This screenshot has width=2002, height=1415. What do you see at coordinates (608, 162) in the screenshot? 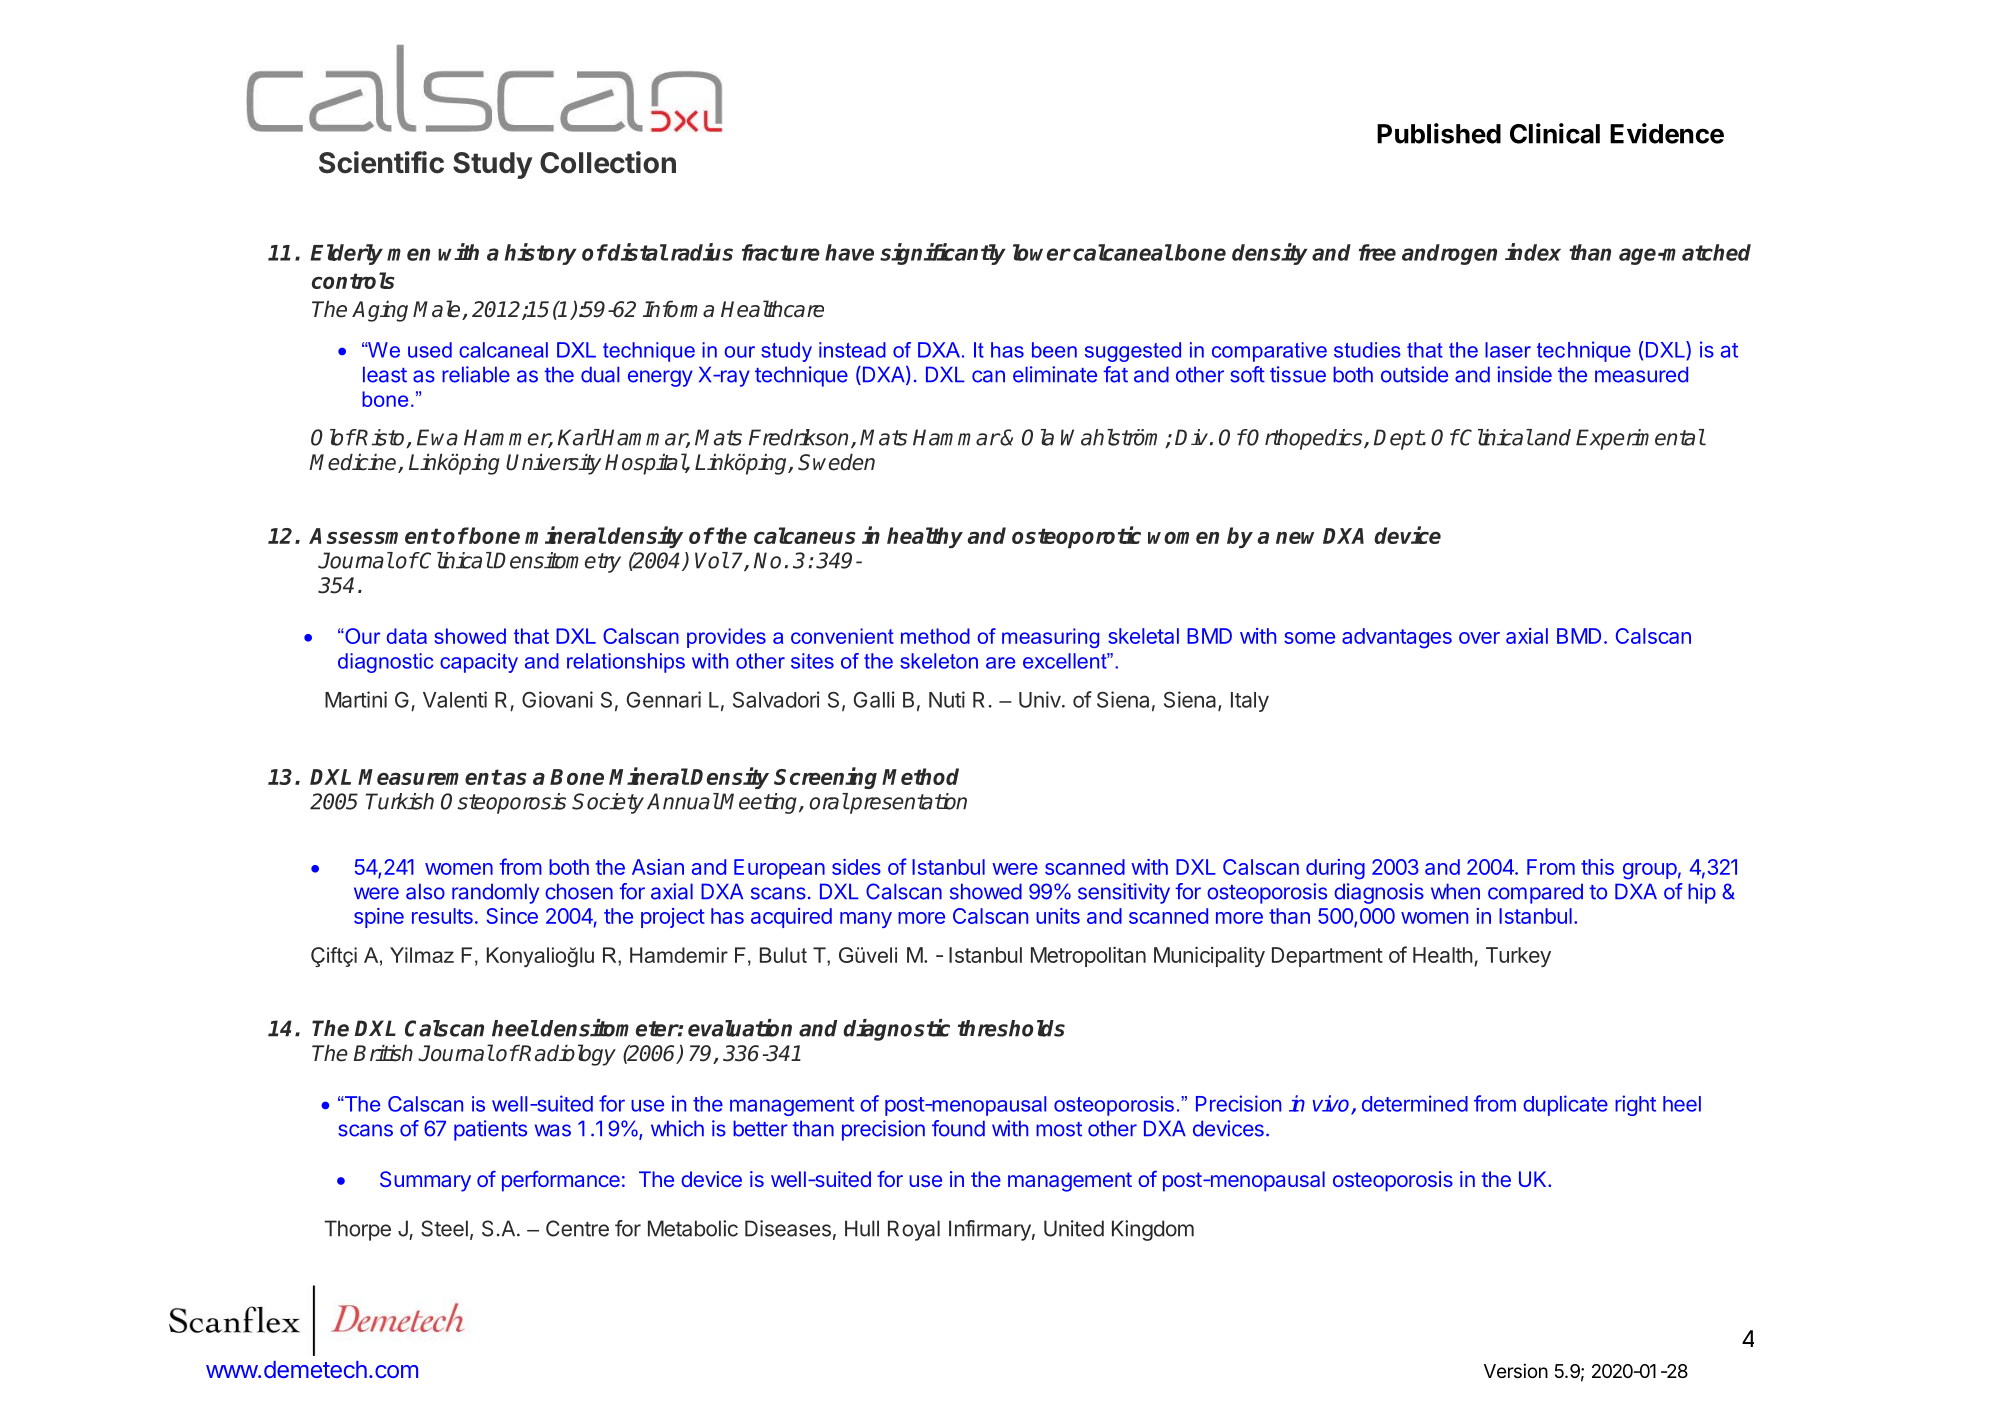
I see `Collection` at bounding box center [608, 162].
